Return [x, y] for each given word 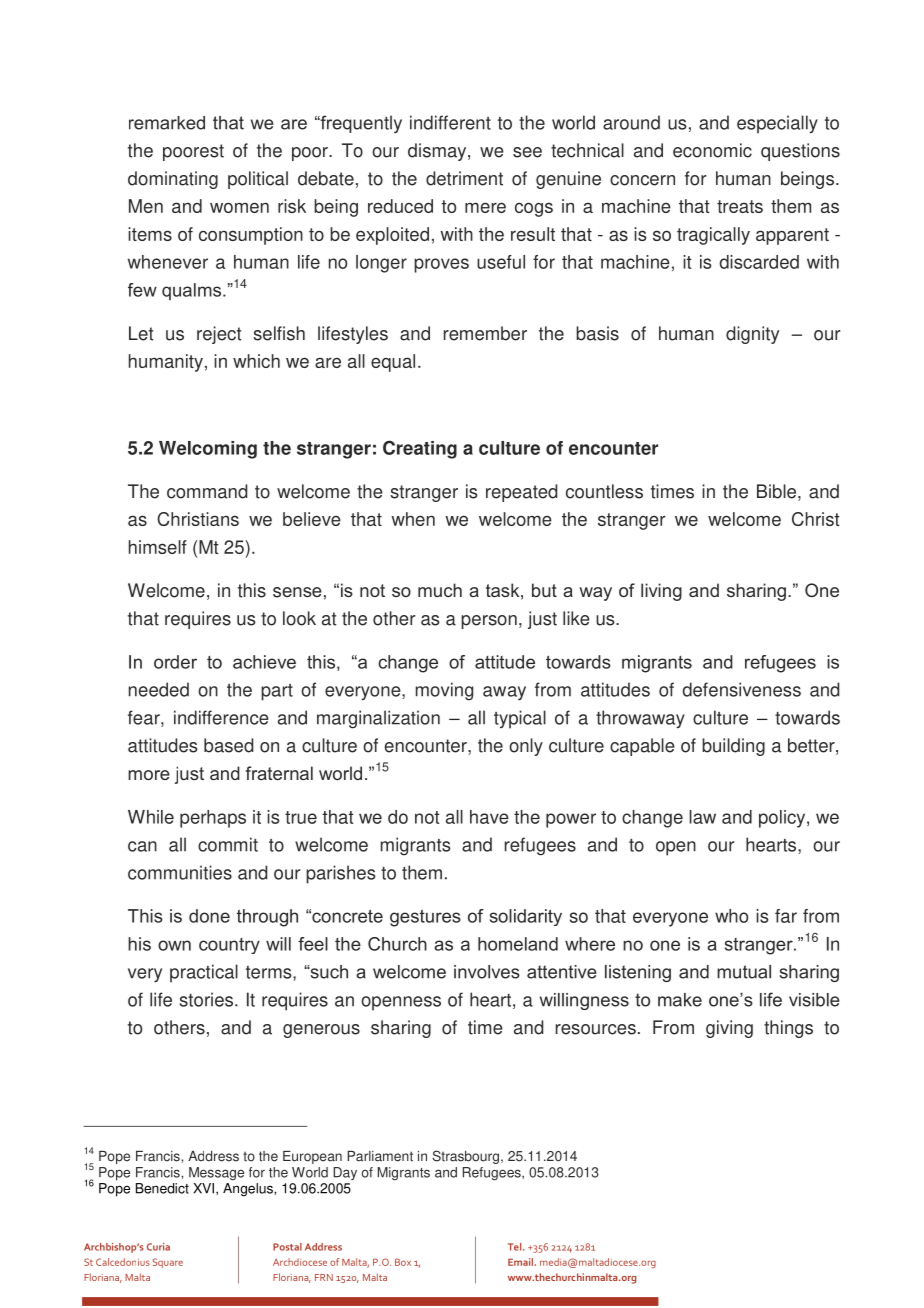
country [229, 946]
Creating [420, 449]
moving [444, 691]
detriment [464, 178]
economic [712, 150]
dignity [752, 335]
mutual [744, 972]
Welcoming [208, 450]
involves [487, 972]
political [258, 180]
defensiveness [741, 689]
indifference [221, 717]
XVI [205, 1188]
